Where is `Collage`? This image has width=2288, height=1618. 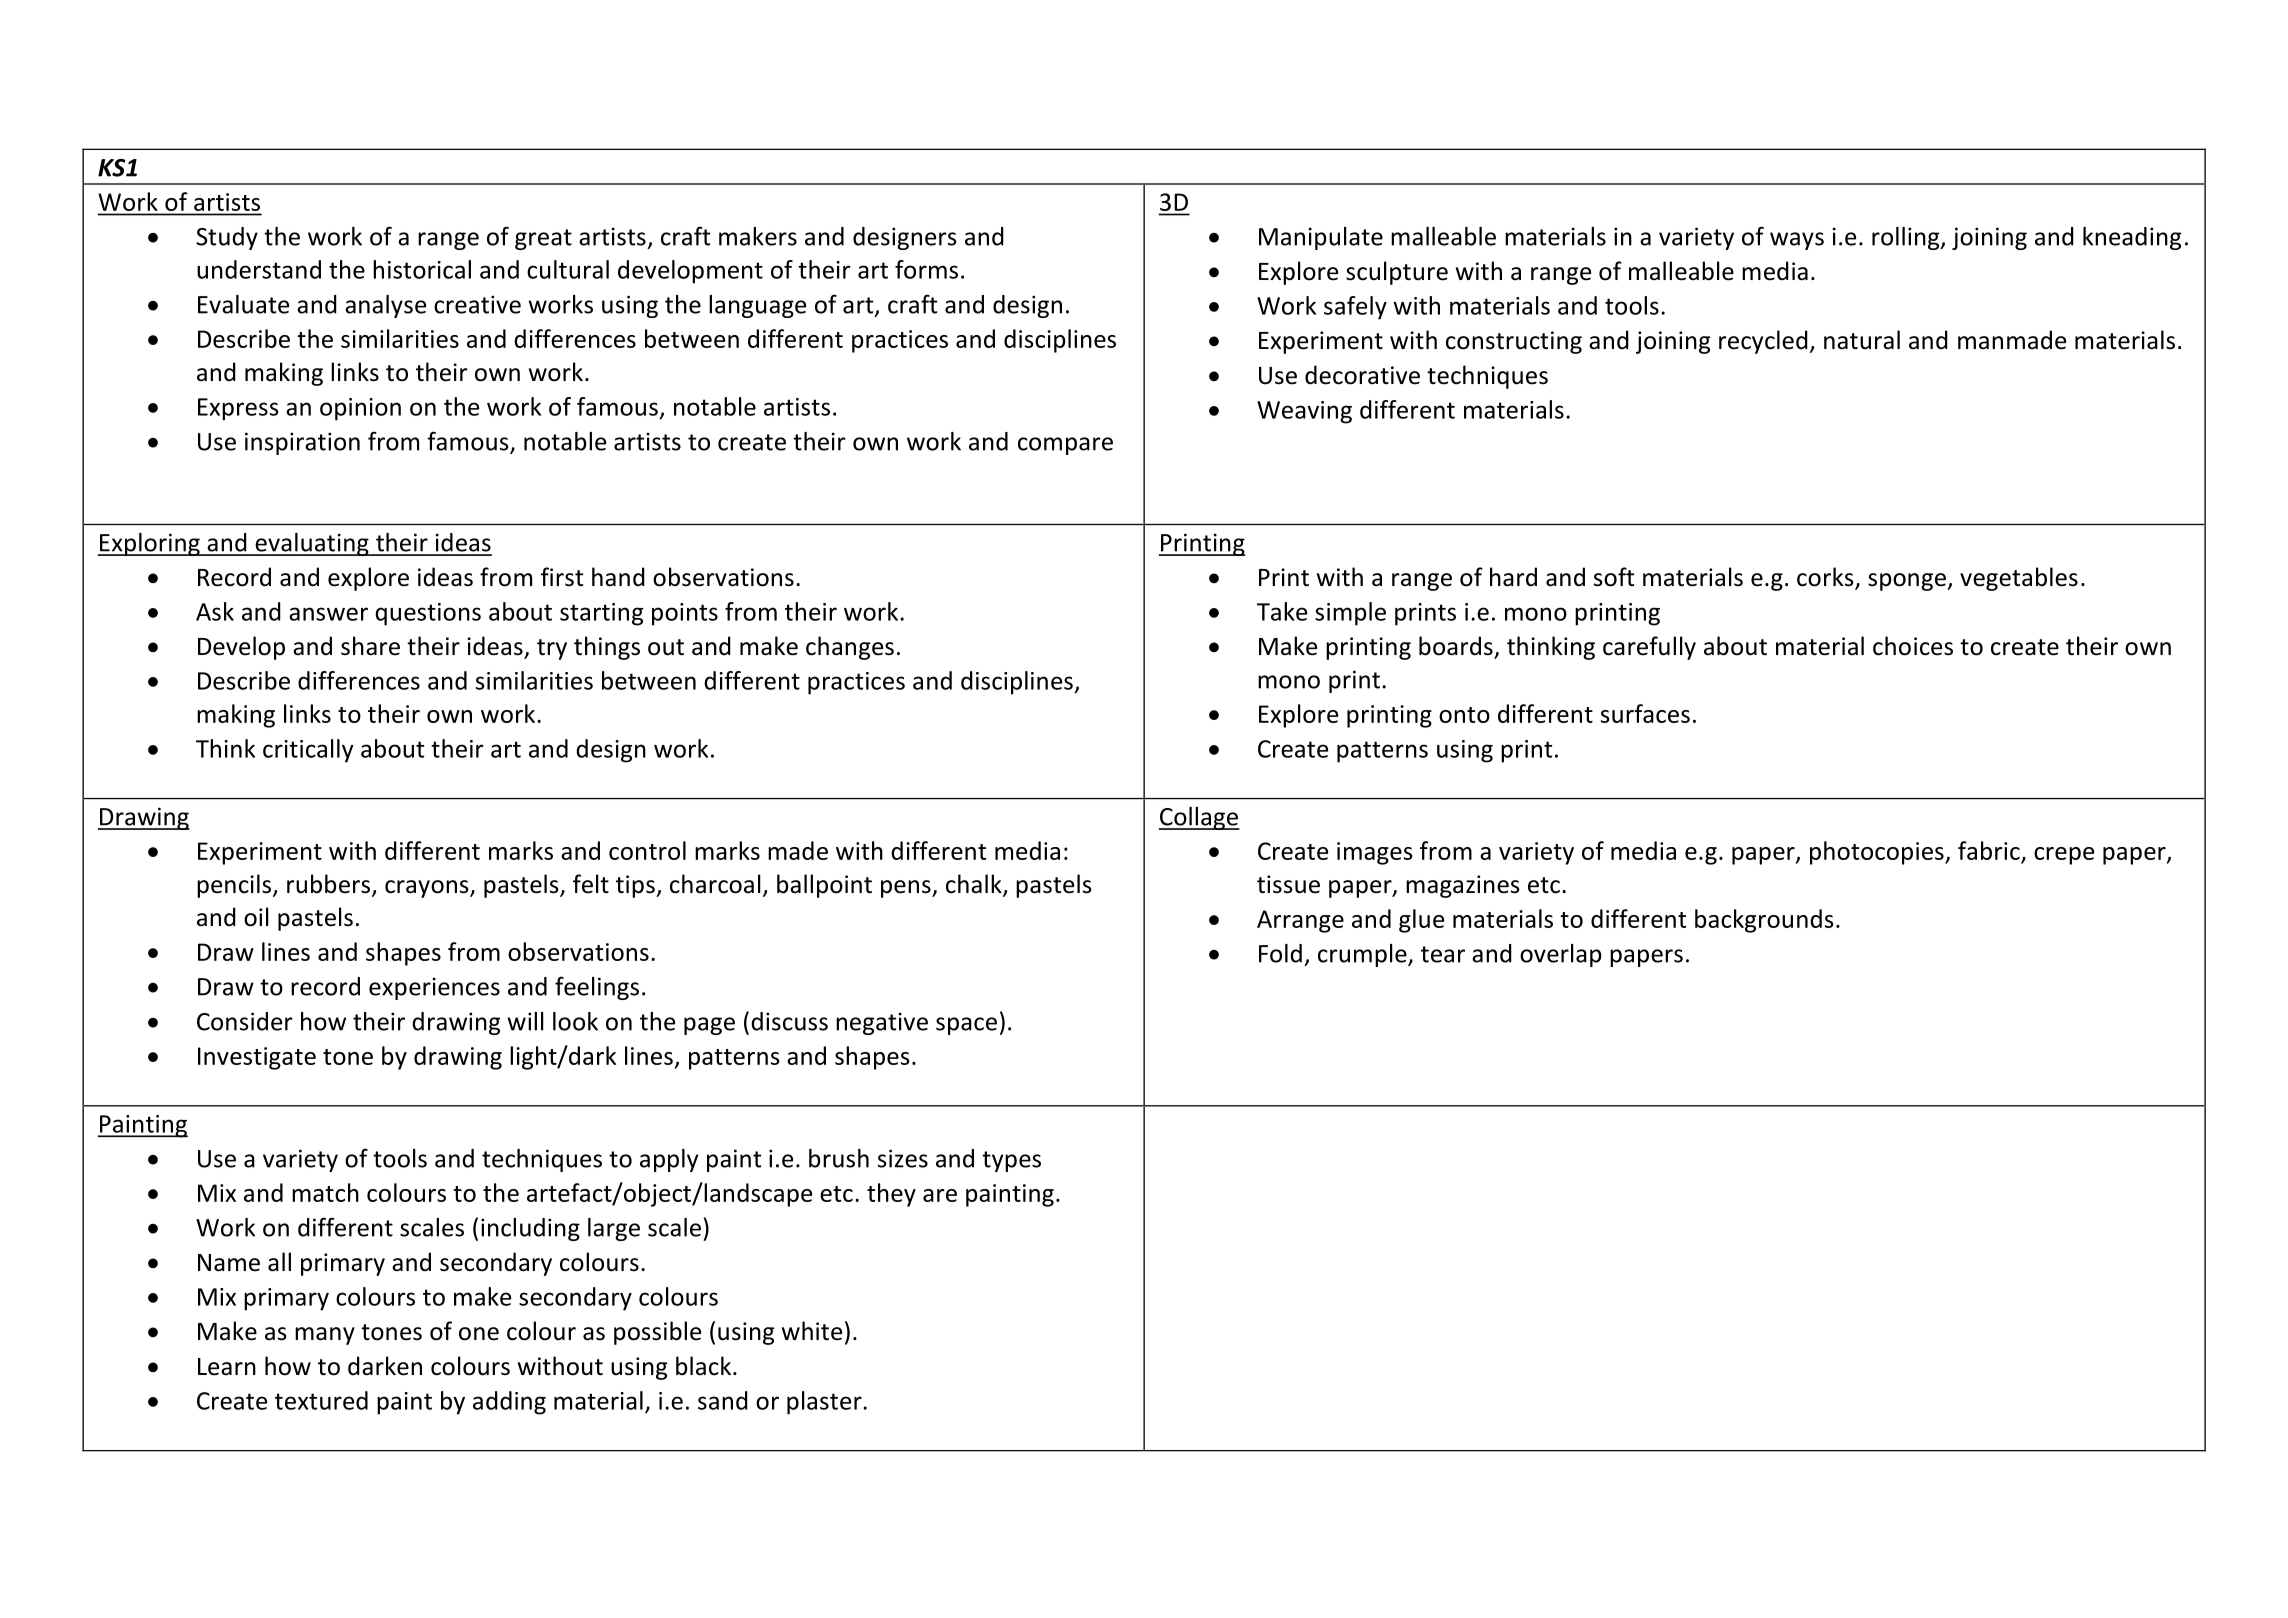
Collage is located at coordinates (1199, 818).
